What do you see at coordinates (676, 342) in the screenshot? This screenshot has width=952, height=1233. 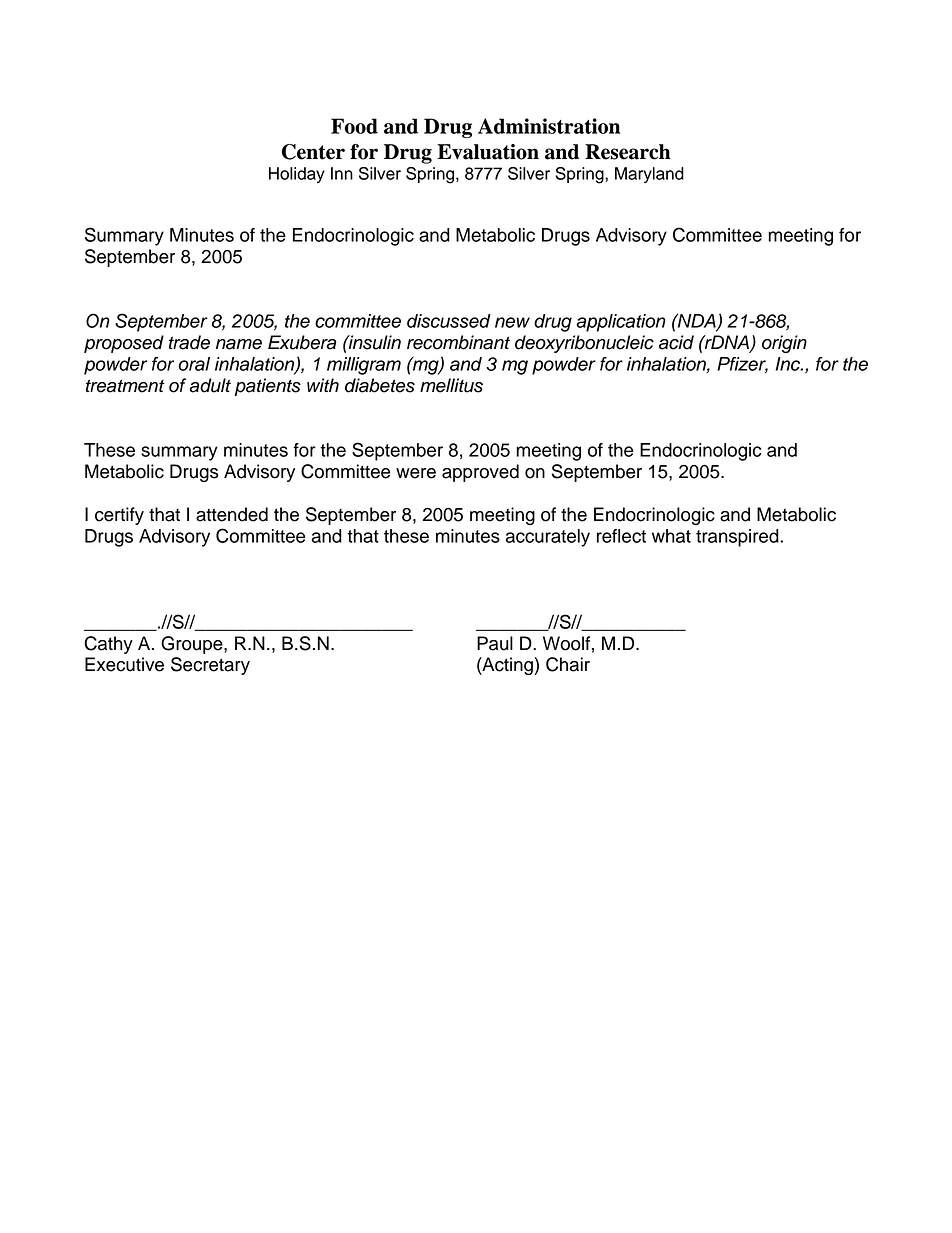 I see `acid` at bounding box center [676, 342].
